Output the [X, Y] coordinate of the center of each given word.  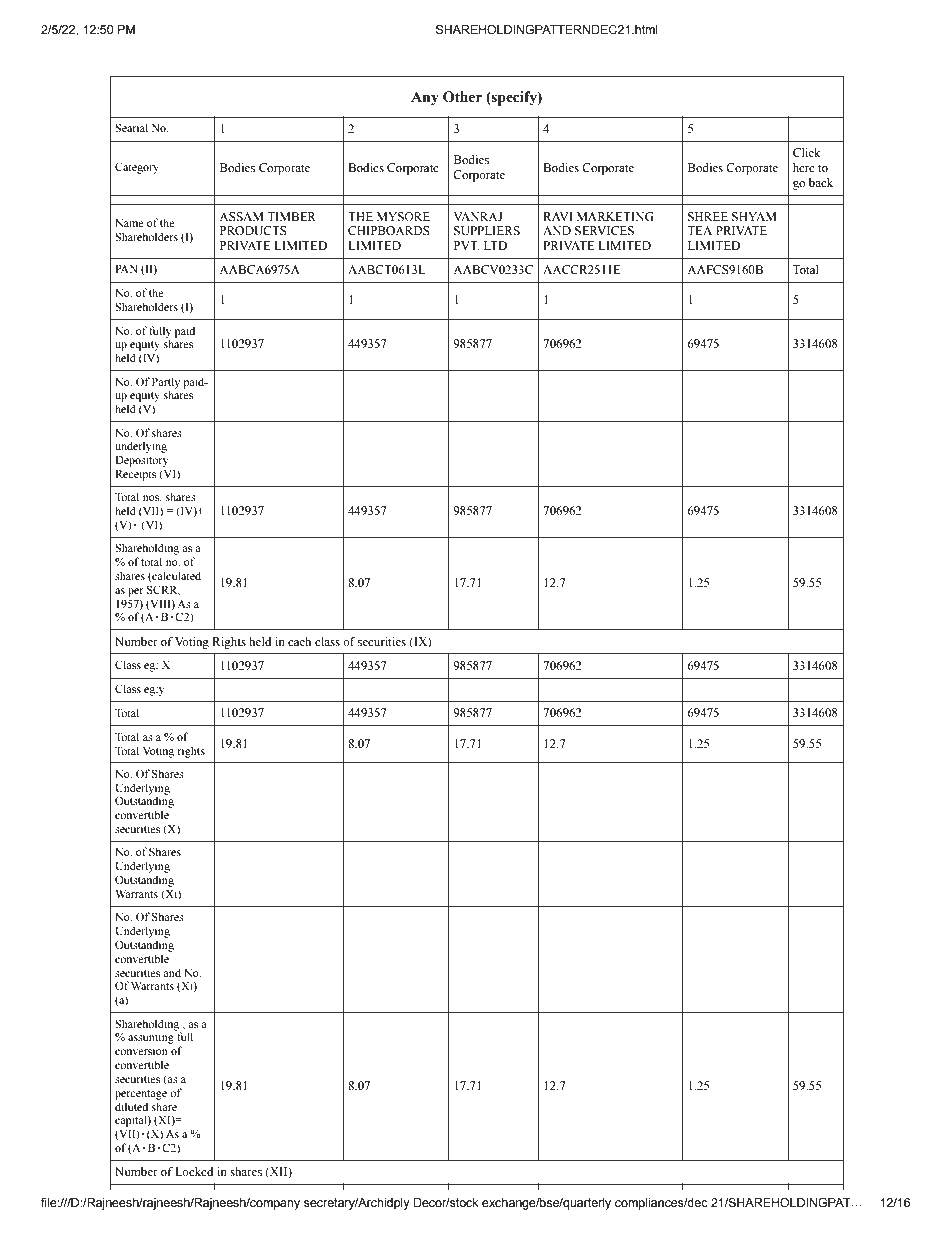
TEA [699, 230]
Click [806, 152]
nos [152, 498]
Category [137, 168]
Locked [194, 1171]
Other [462, 97]
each [299, 641]
